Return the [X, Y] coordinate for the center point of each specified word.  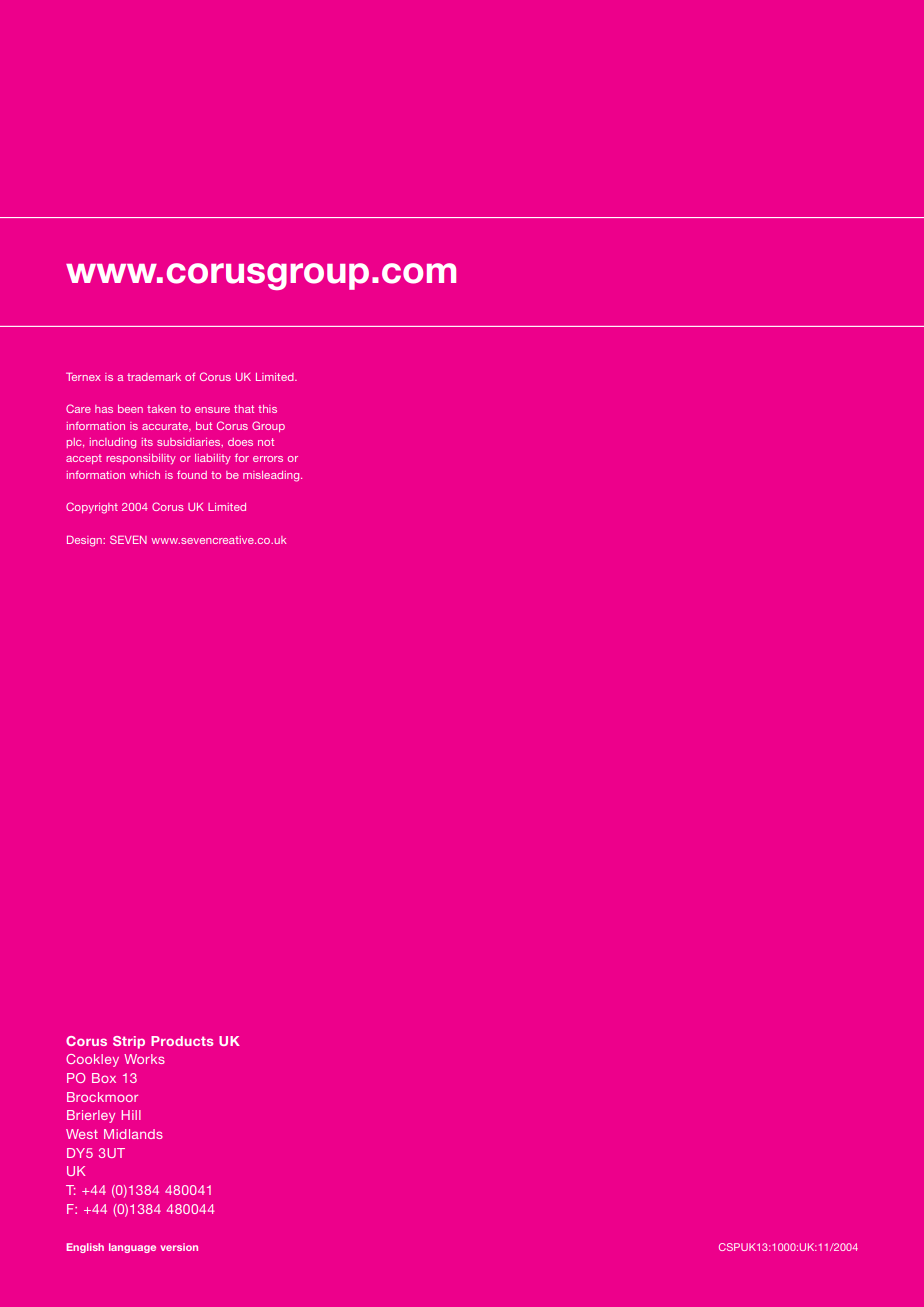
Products [182, 1041]
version [179, 1247]
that [244, 409]
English [85, 1248]
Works [144, 1059]
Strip [129, 1042]
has [104, 409]
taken [161, 409]
